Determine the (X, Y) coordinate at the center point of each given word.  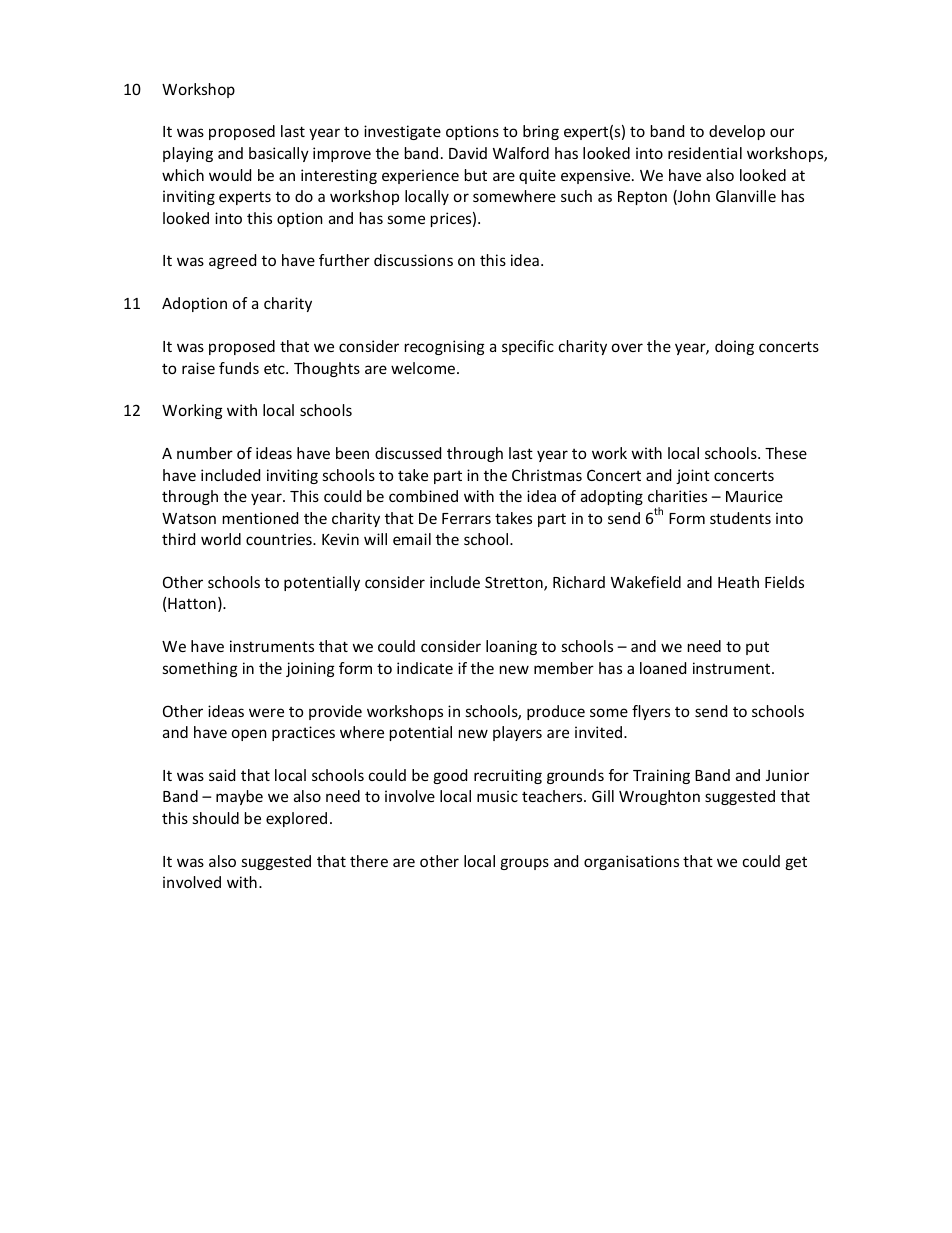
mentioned (260, 518)
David (468, 153)
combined (423, 496)
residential (705, 153)
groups (524, 864)
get (796, 863)
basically (279, 154)
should (216, 818)
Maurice (754, 496)
